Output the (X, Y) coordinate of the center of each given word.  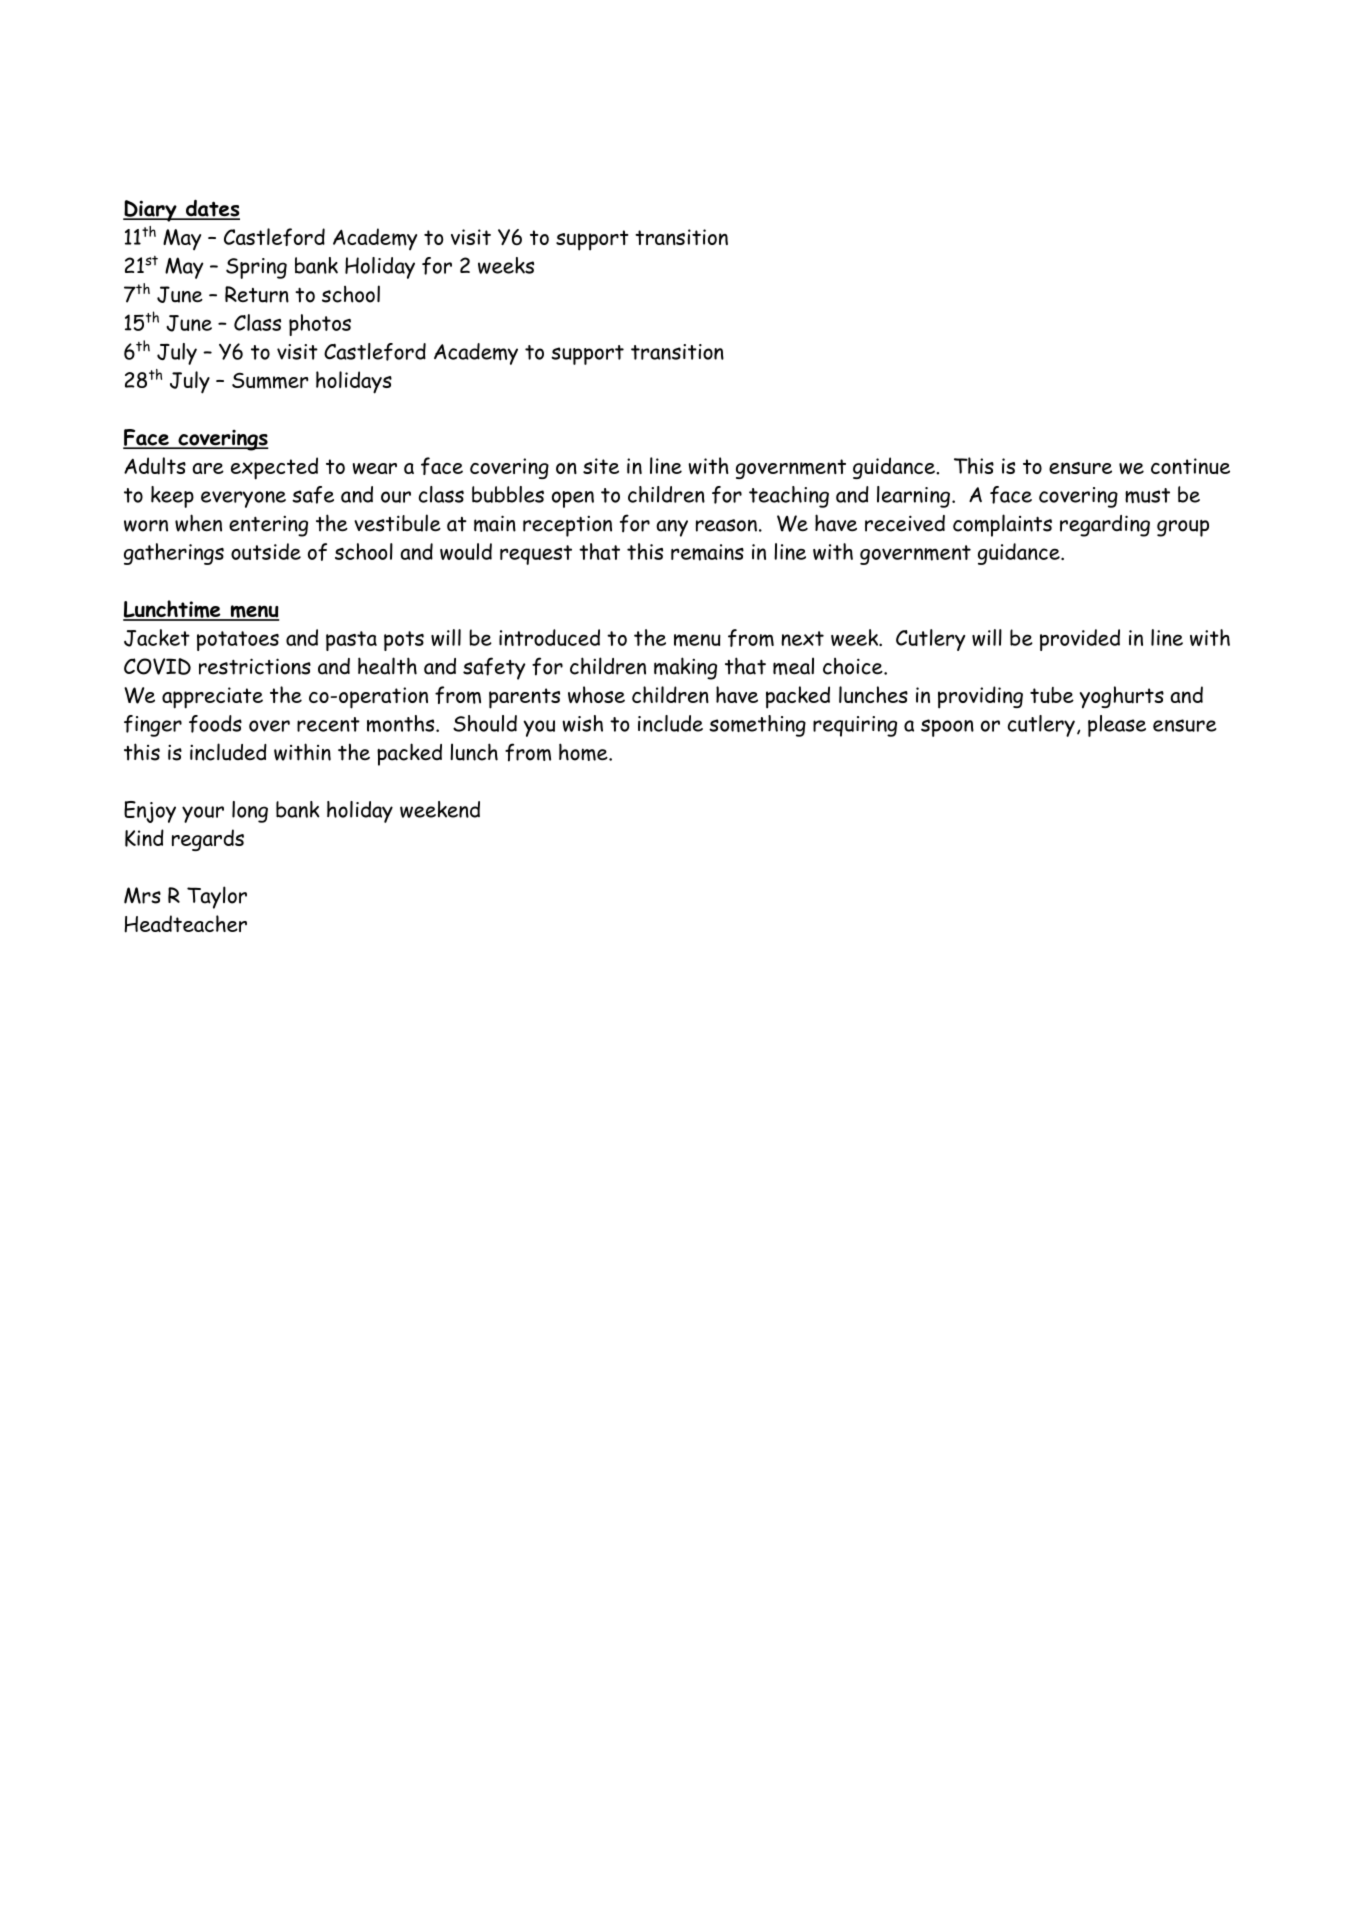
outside (266, 551)
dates (211, 209)
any (672, 528)
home (584, 752)
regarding (1105, 526)
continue (1190, 466)
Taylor (217, 897)
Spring (256, 268)
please (1117, 726)
